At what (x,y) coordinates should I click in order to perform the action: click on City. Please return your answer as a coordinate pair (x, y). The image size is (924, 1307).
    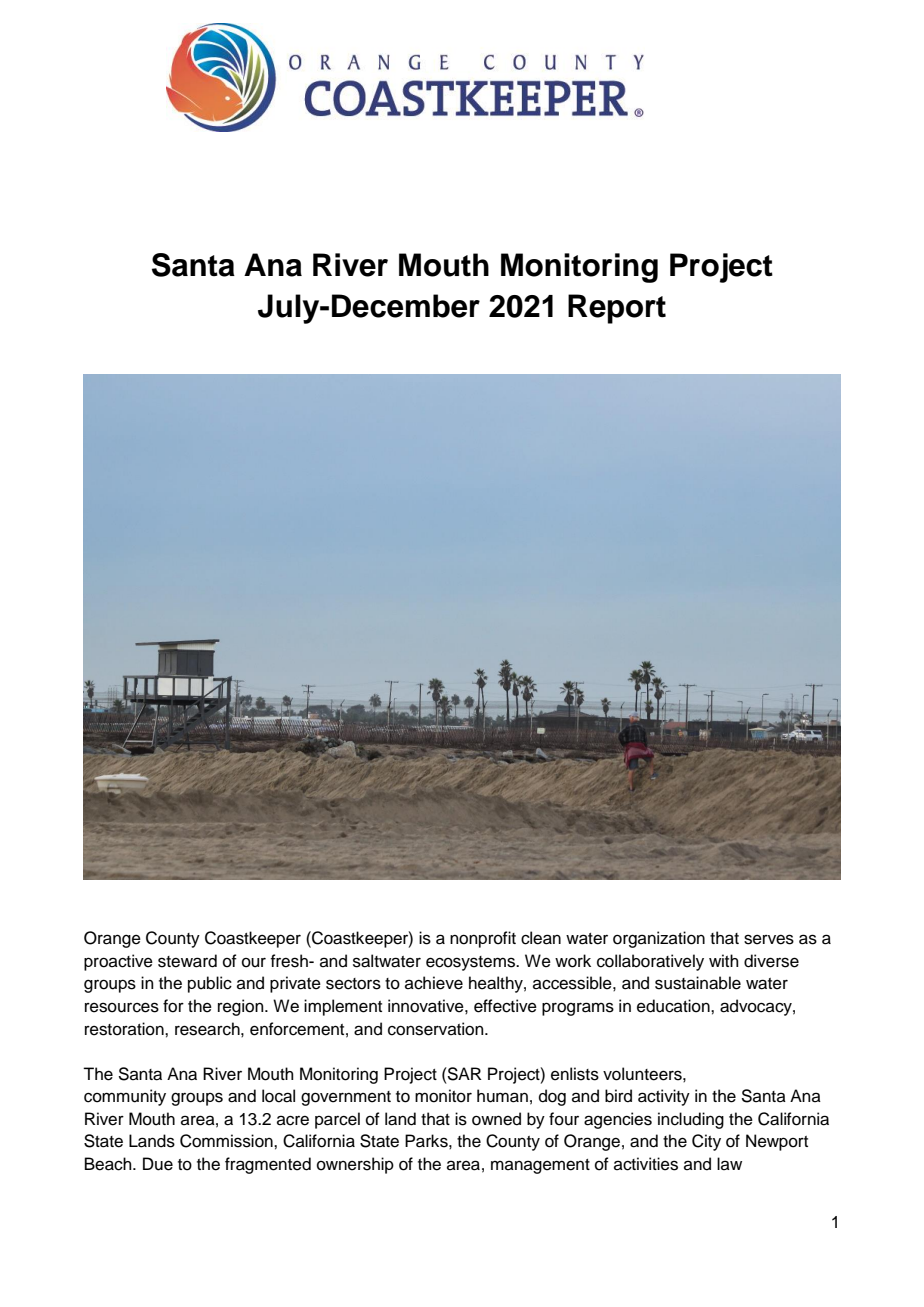
    Looking at the image, I should click on (706, 1142).
